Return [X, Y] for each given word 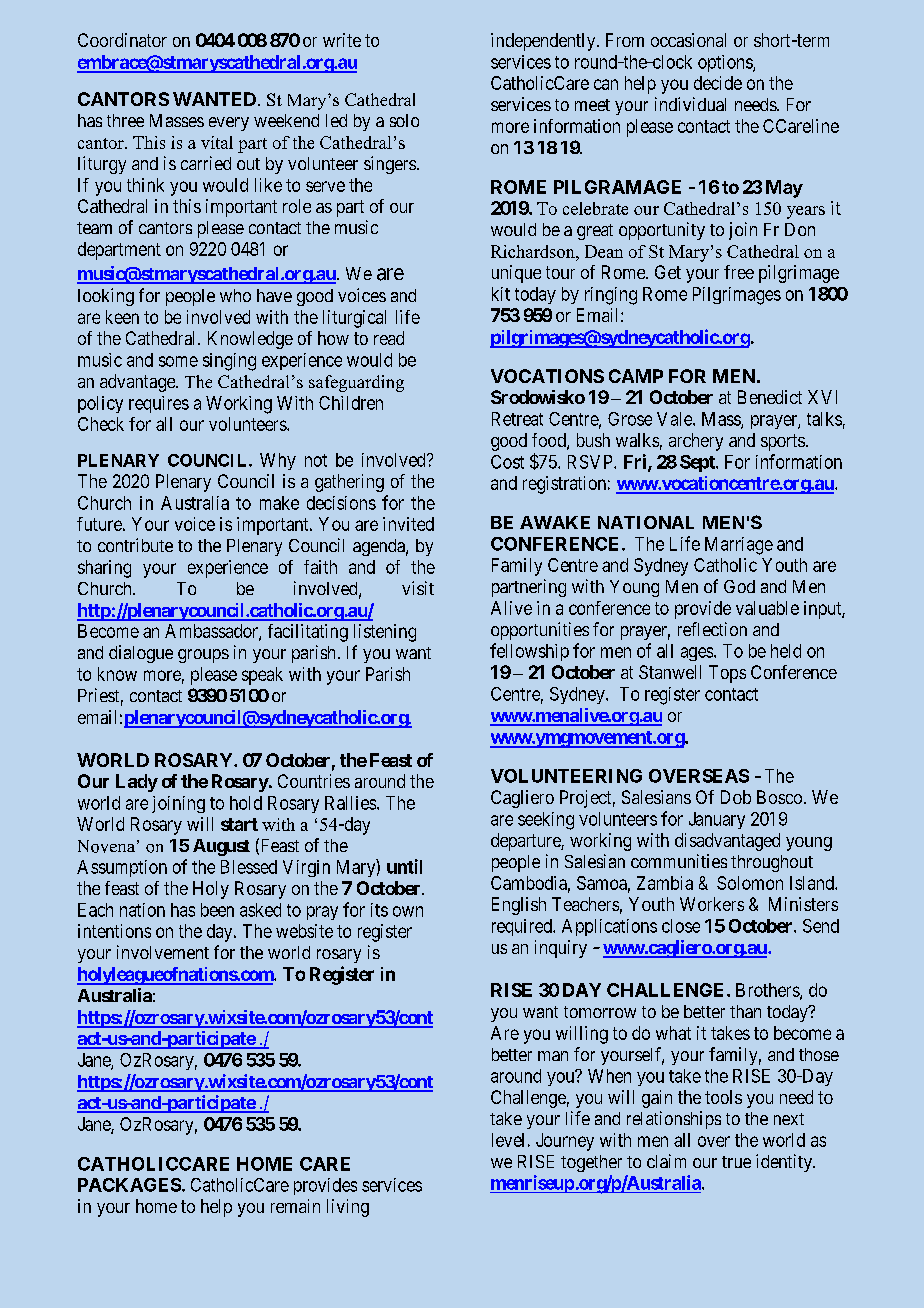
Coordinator [122, 40]
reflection [712, 629]
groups [203, 656]
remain [295, 1206]
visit [418, 588]
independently [544, 42]
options [726, 63]
